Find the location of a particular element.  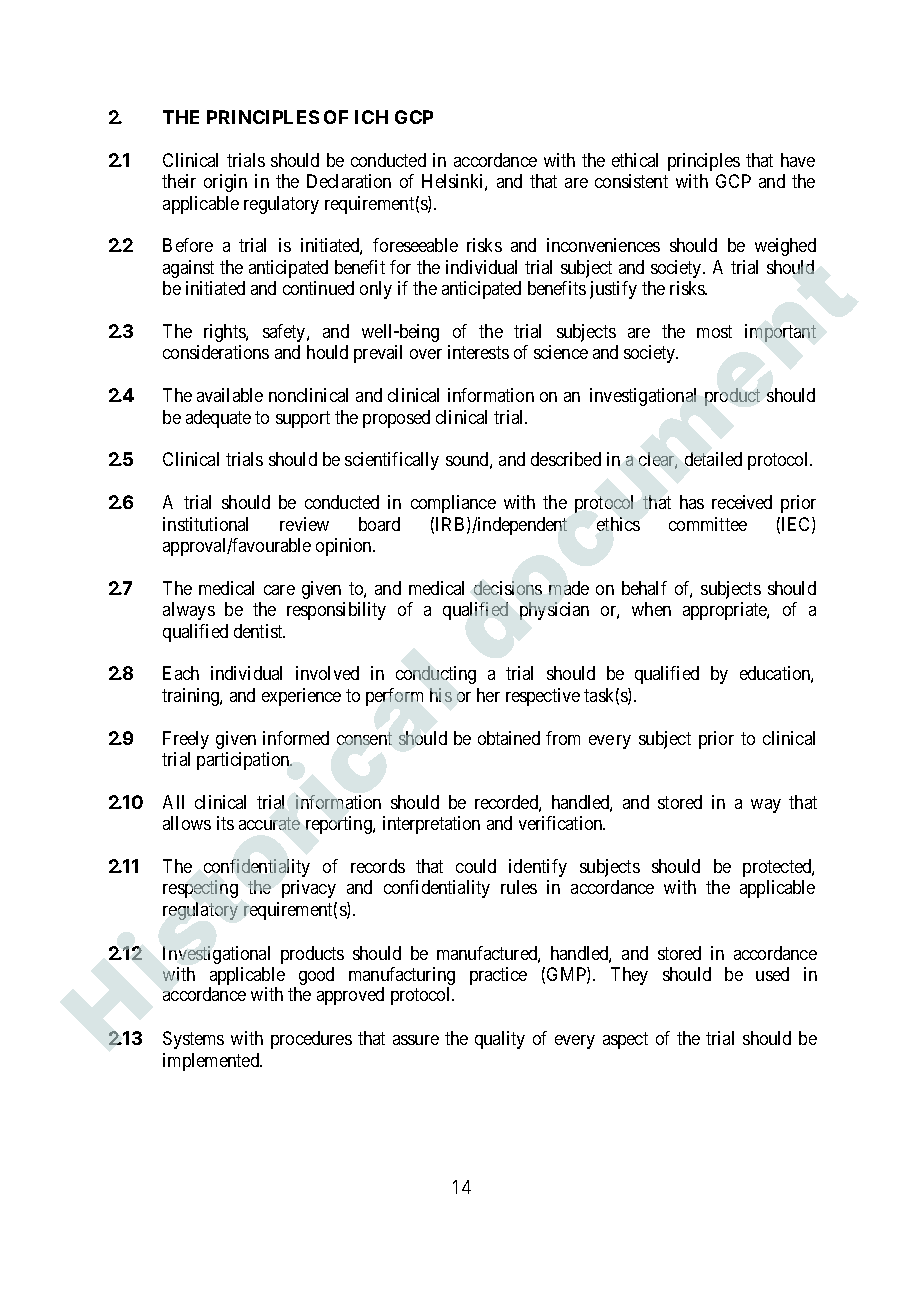

ICH is located at coordinates (371, 117).
